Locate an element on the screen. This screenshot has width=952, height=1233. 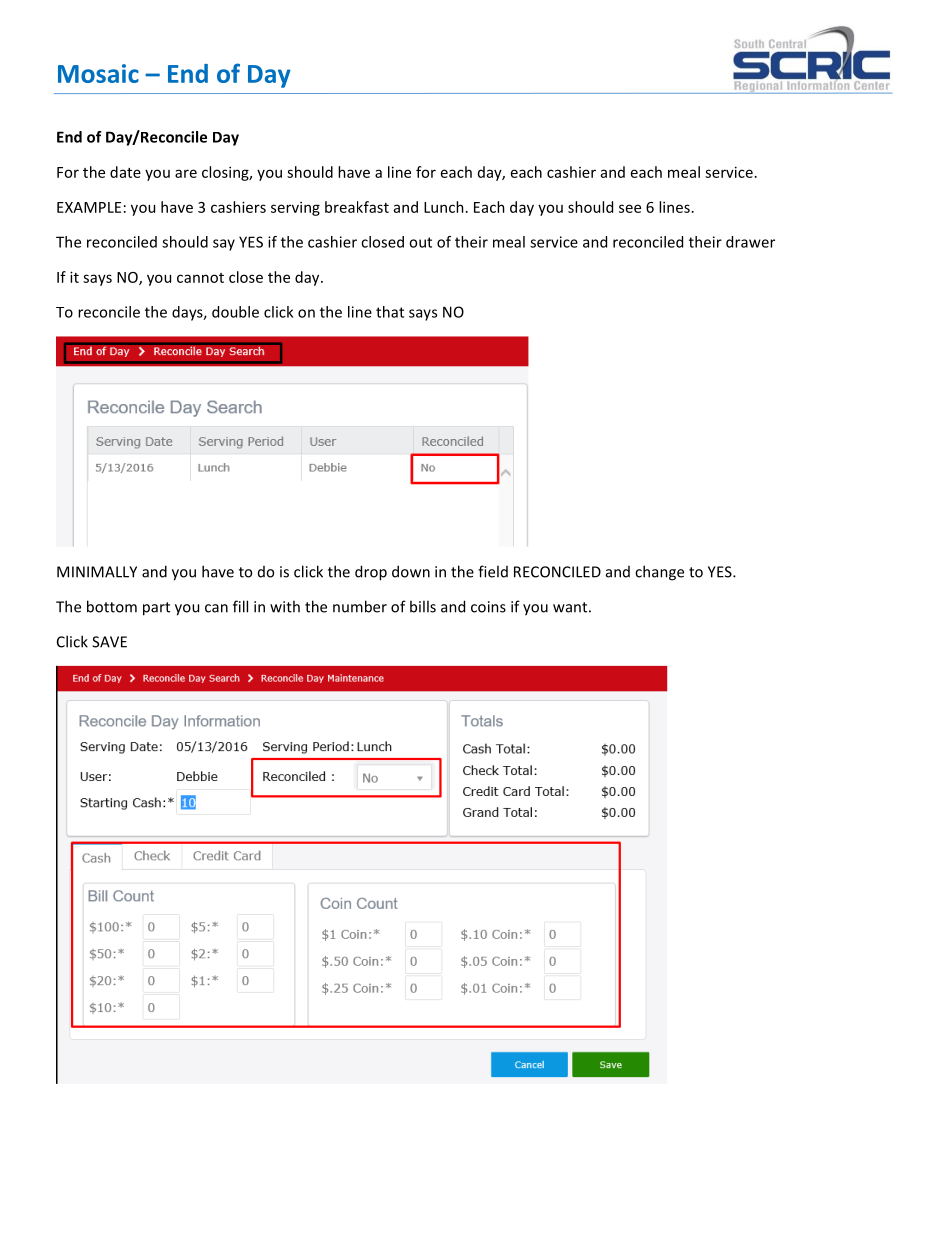
see is located at coordinates (630, 208).
